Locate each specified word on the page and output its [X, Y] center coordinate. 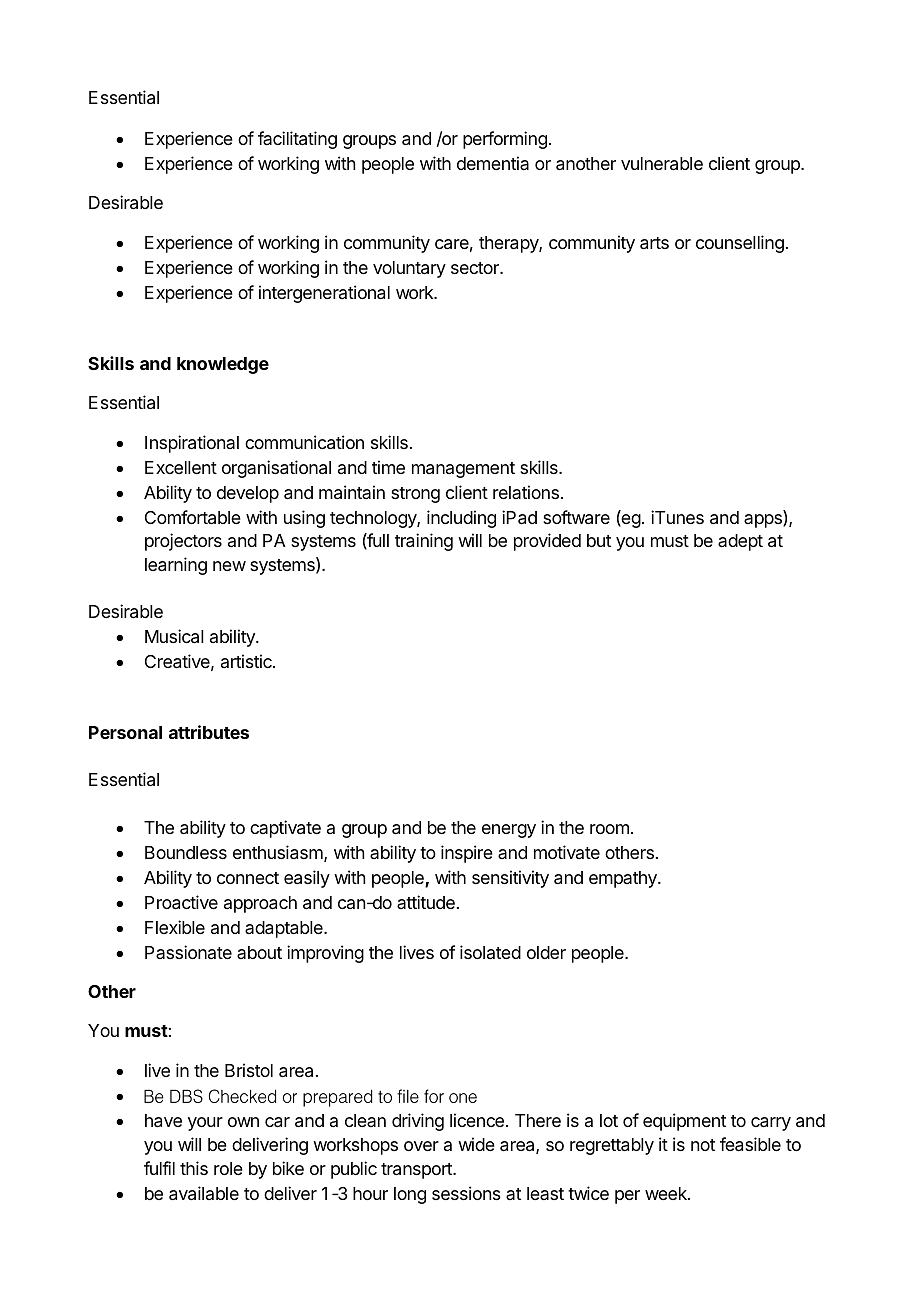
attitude [426, 902]
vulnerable [662, 164]
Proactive [181, 902]
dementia [493, 163]
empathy [624, 879]
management [463, 470]
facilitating [297, 140]
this [194, 1168]
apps [764, 521]
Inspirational [192, 444]
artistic [247, 661]
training [424, 542]
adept [740, 542]
